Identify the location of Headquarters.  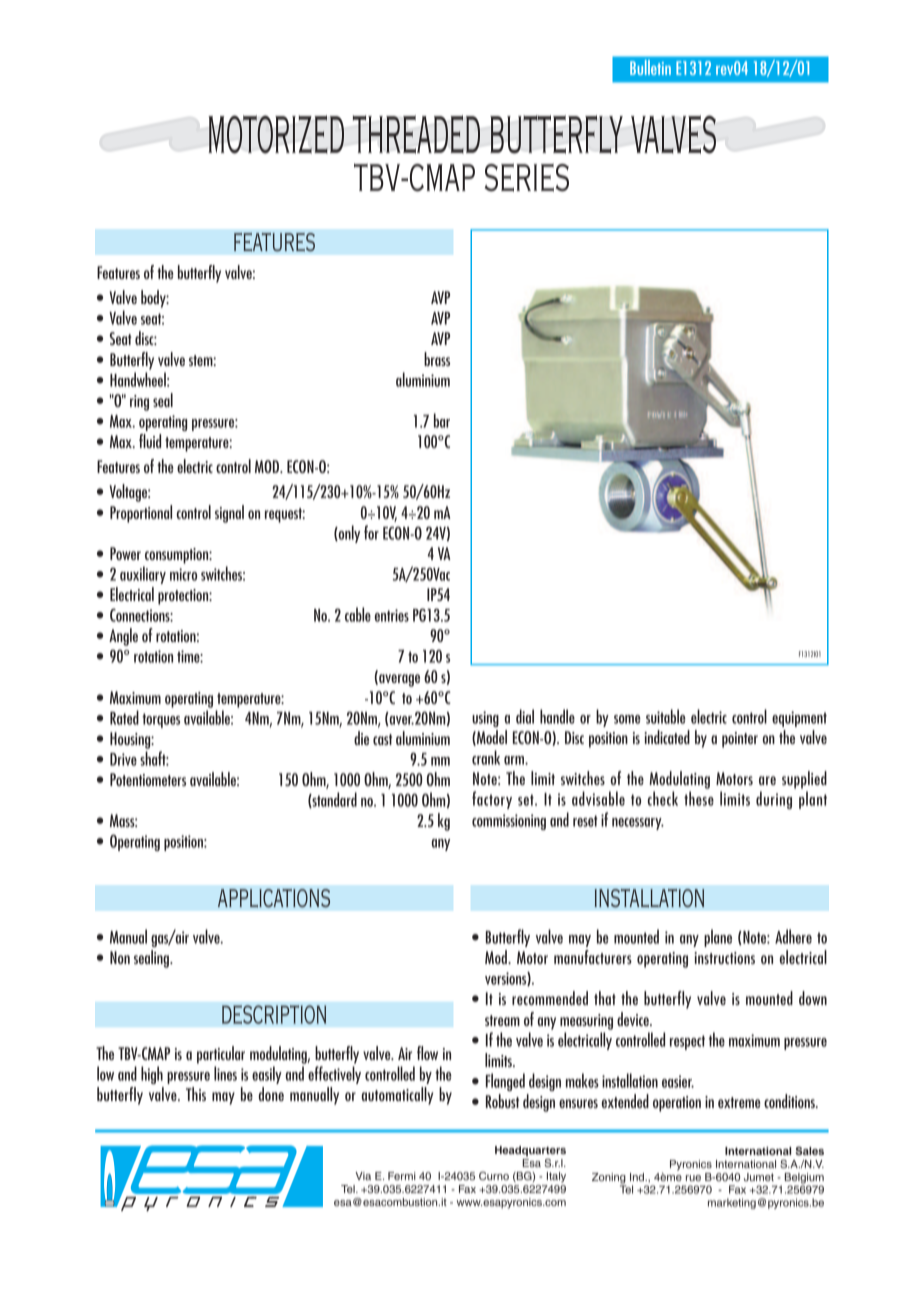
(530, 1151).
